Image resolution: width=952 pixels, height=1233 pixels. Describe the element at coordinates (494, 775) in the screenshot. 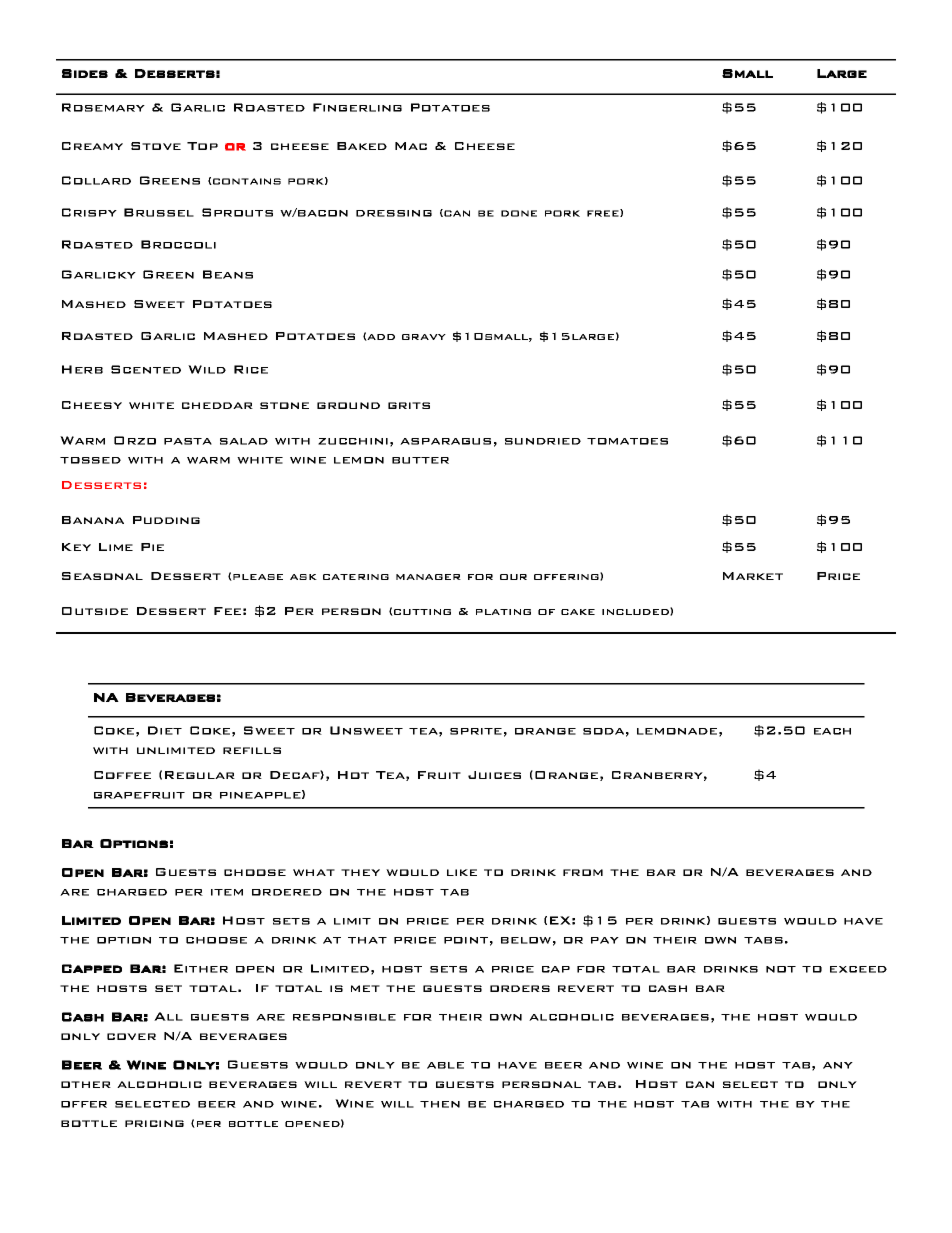

I see `Juices` at that location.
